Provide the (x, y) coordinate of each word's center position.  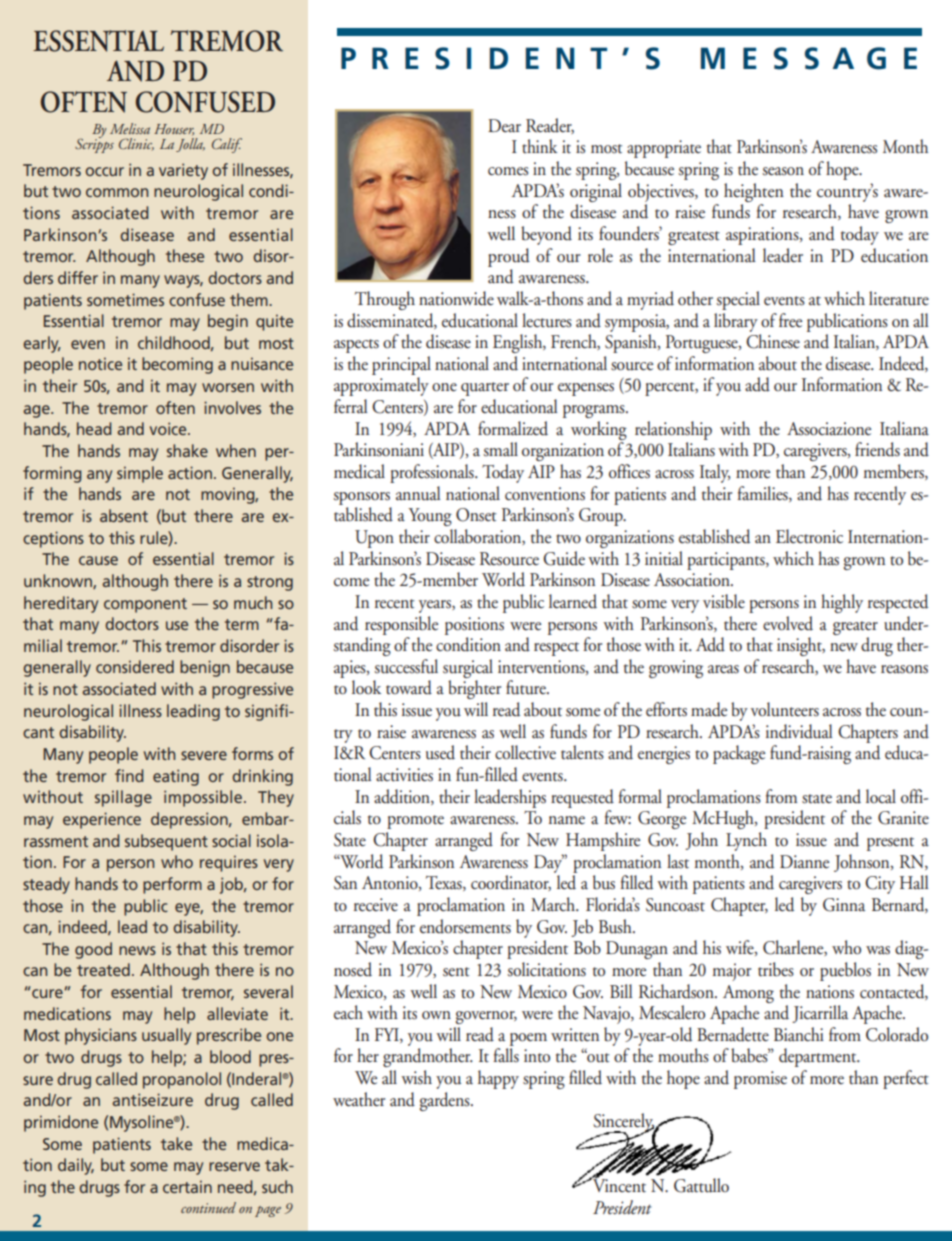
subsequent (166, 842)
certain (187, 1186)
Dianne (804, 862)
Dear (504, 126)
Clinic (136, 144)
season (783, 171)
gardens (446, 1101)
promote (415, 822)
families (763, 494)
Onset (476, 515)
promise (760, 1080)
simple (140, 474)
